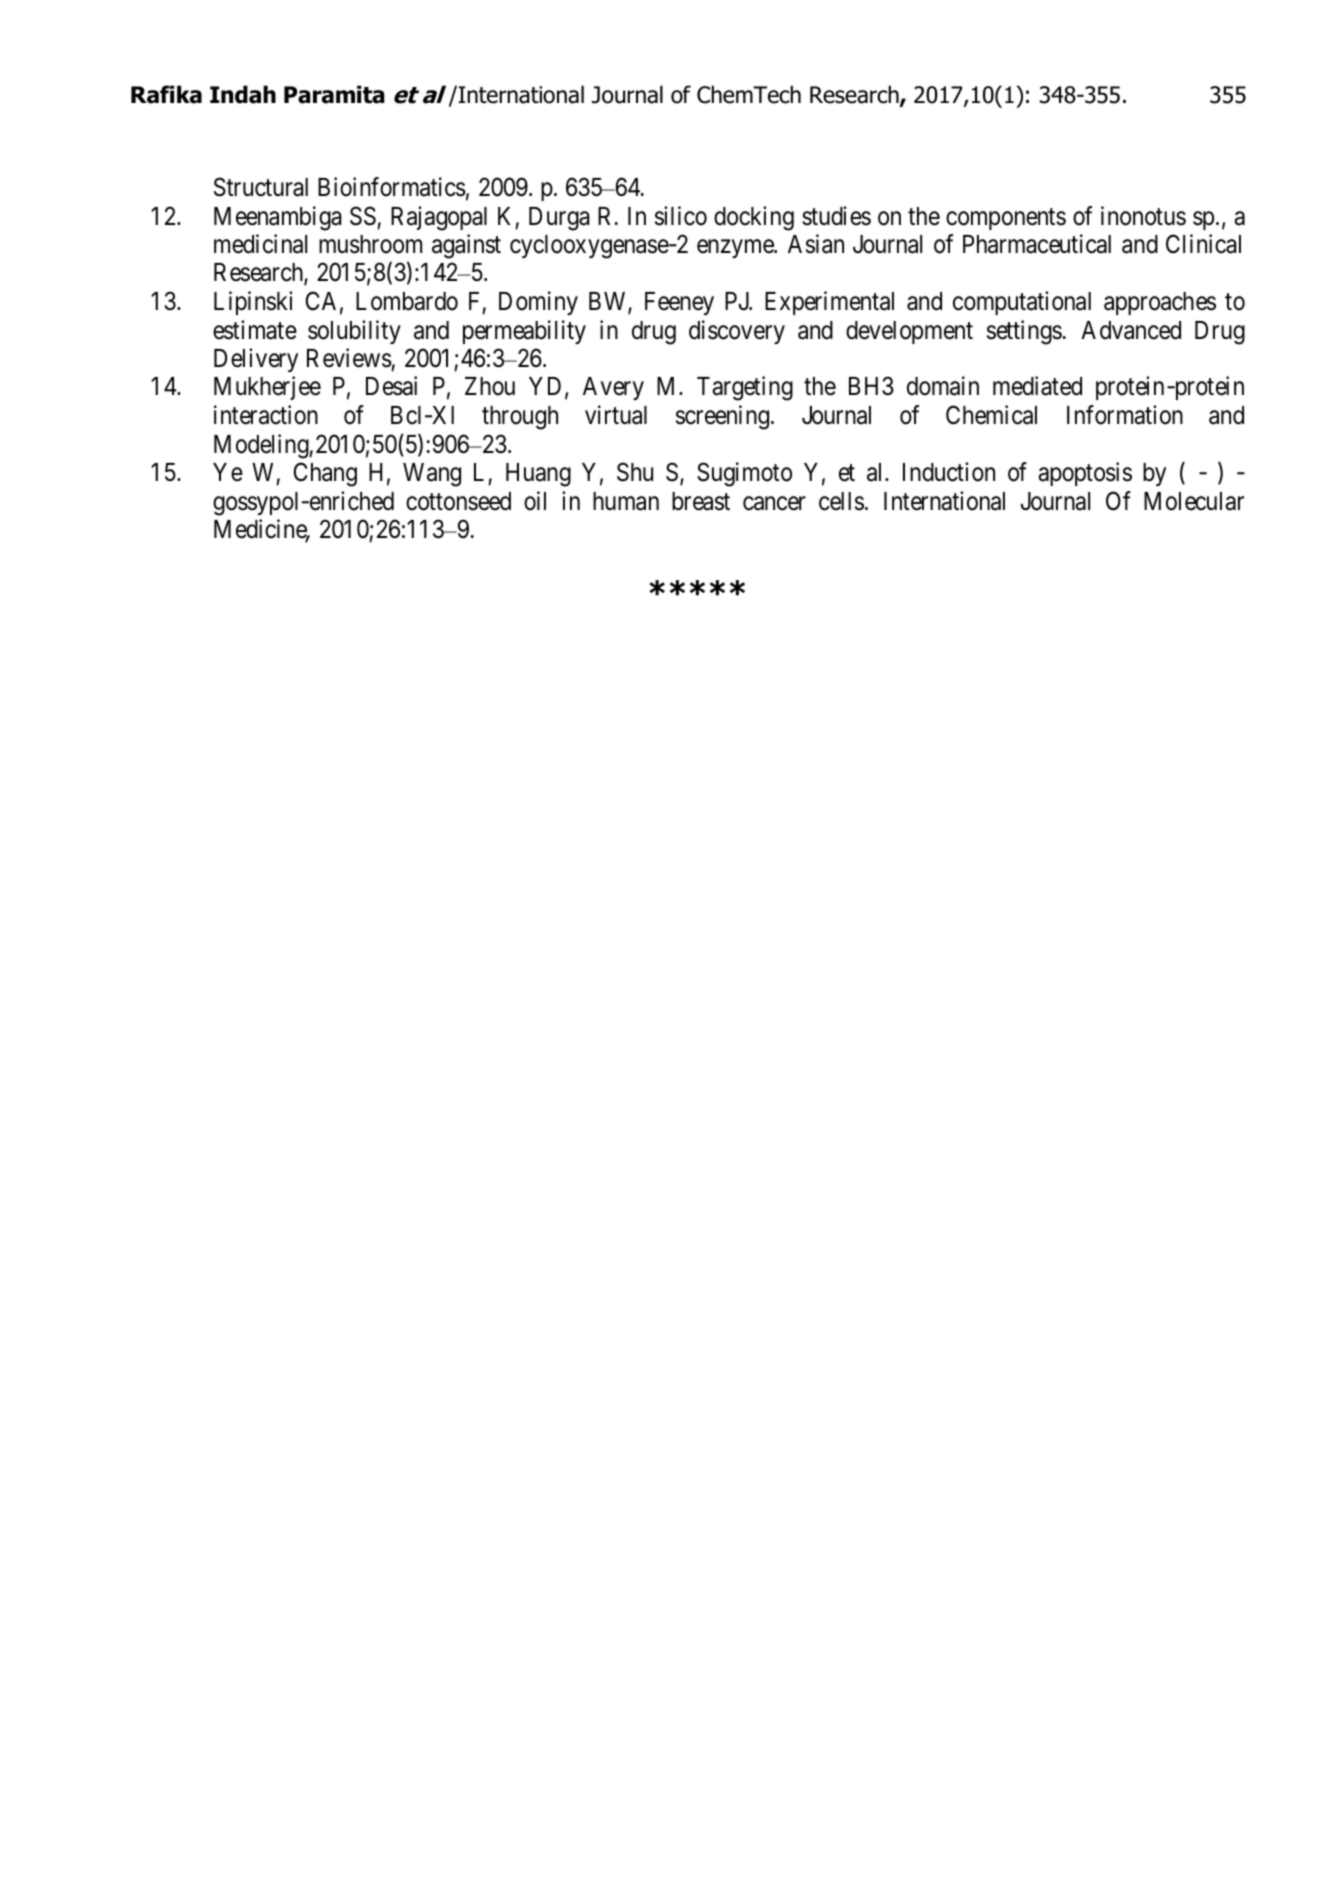  Describe the element at coordinates (701, 501) in the screenshot. I see `breast` at that location.
